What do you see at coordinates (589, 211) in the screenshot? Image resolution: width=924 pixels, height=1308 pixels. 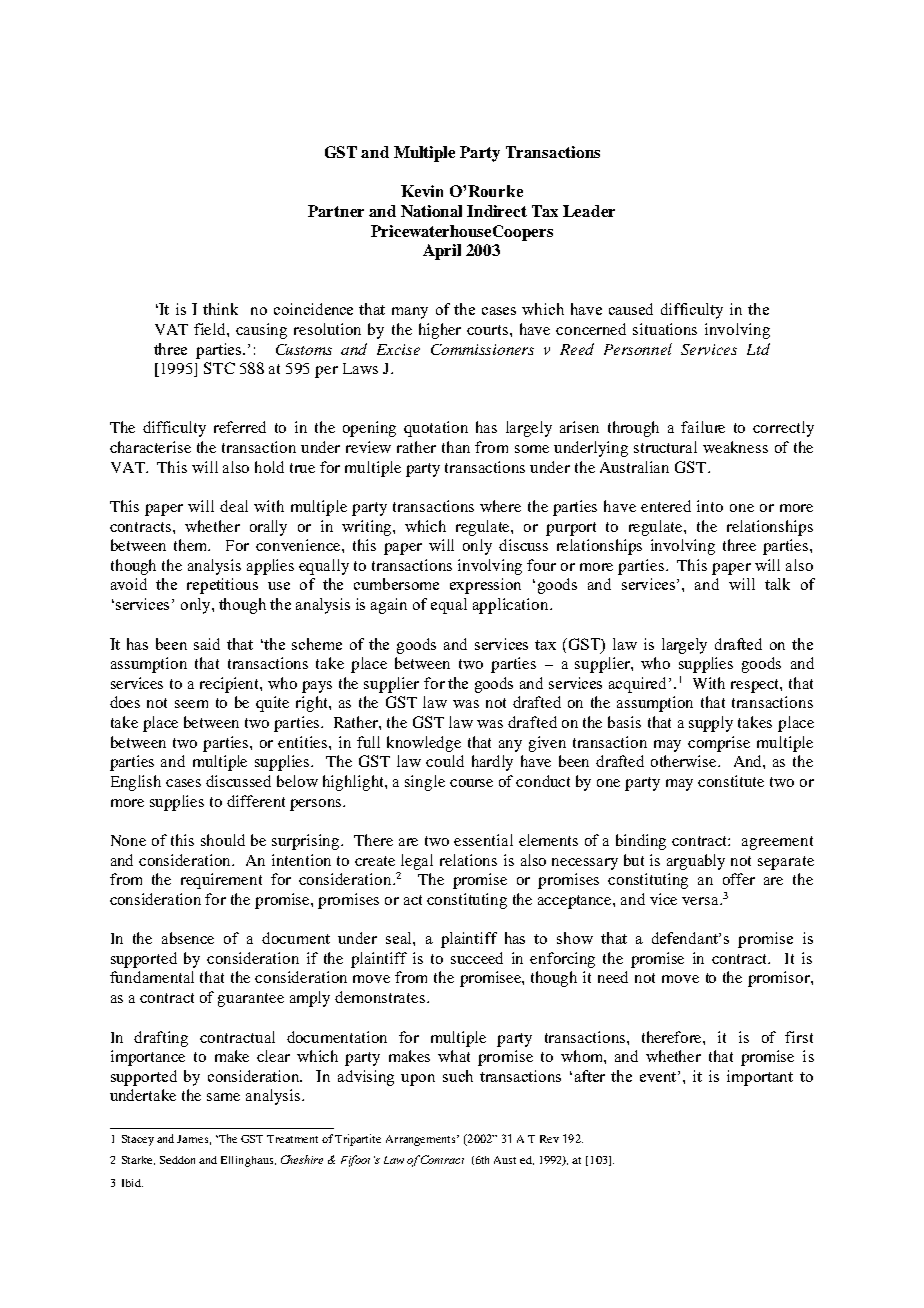 I see `Leader` at bounding box center [589, 211].
